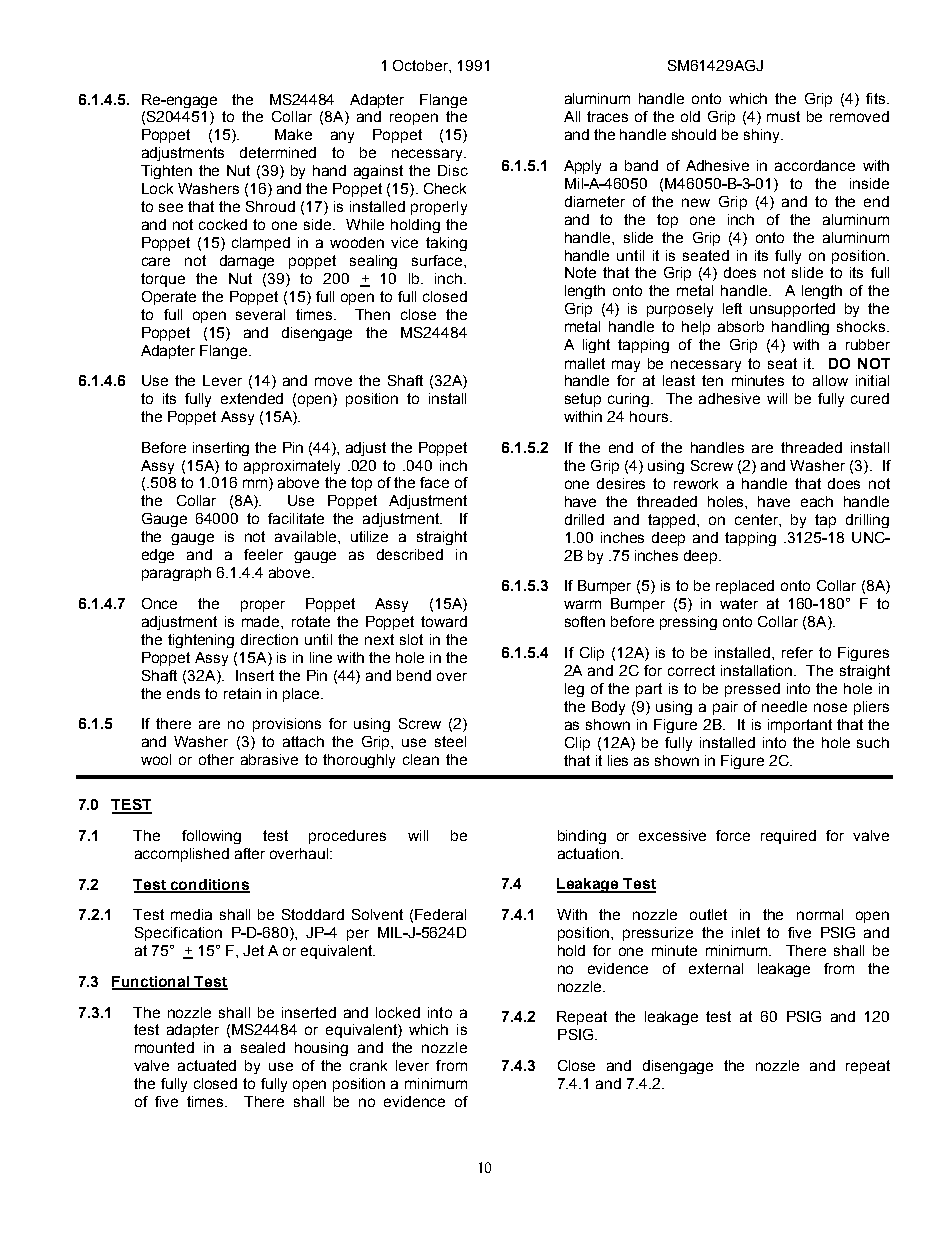 This image has height=1233, width=952. I want to click on Disc, so click(453, 170).
